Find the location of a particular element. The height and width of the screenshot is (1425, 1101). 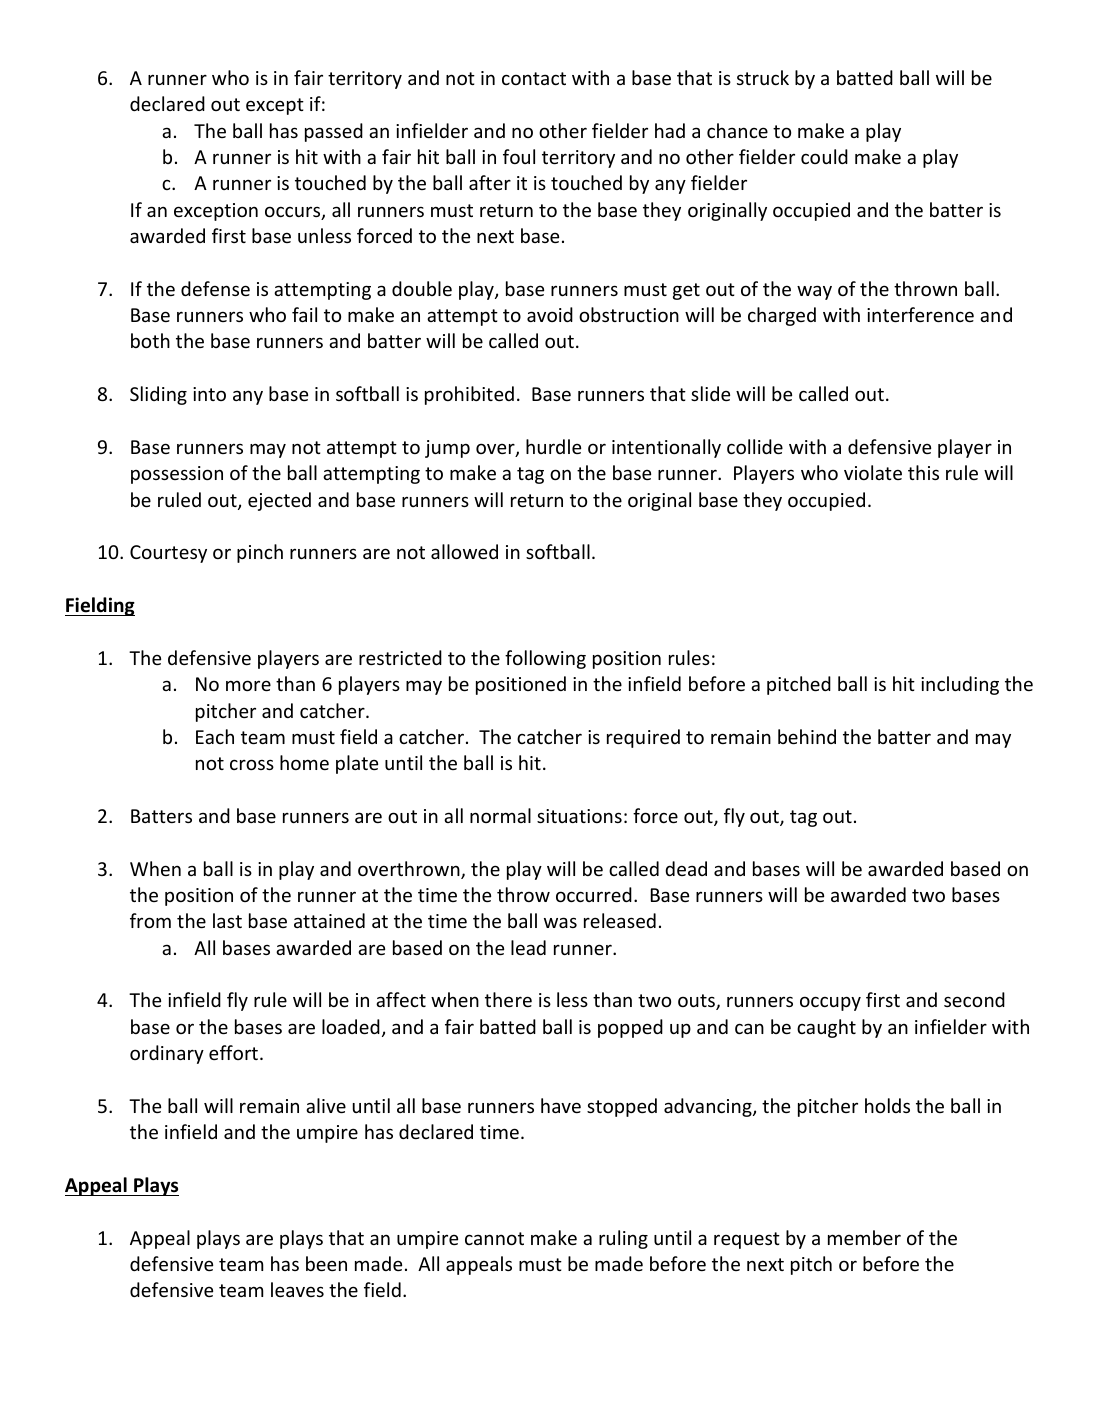

could is located at coordinates (824, 156).
